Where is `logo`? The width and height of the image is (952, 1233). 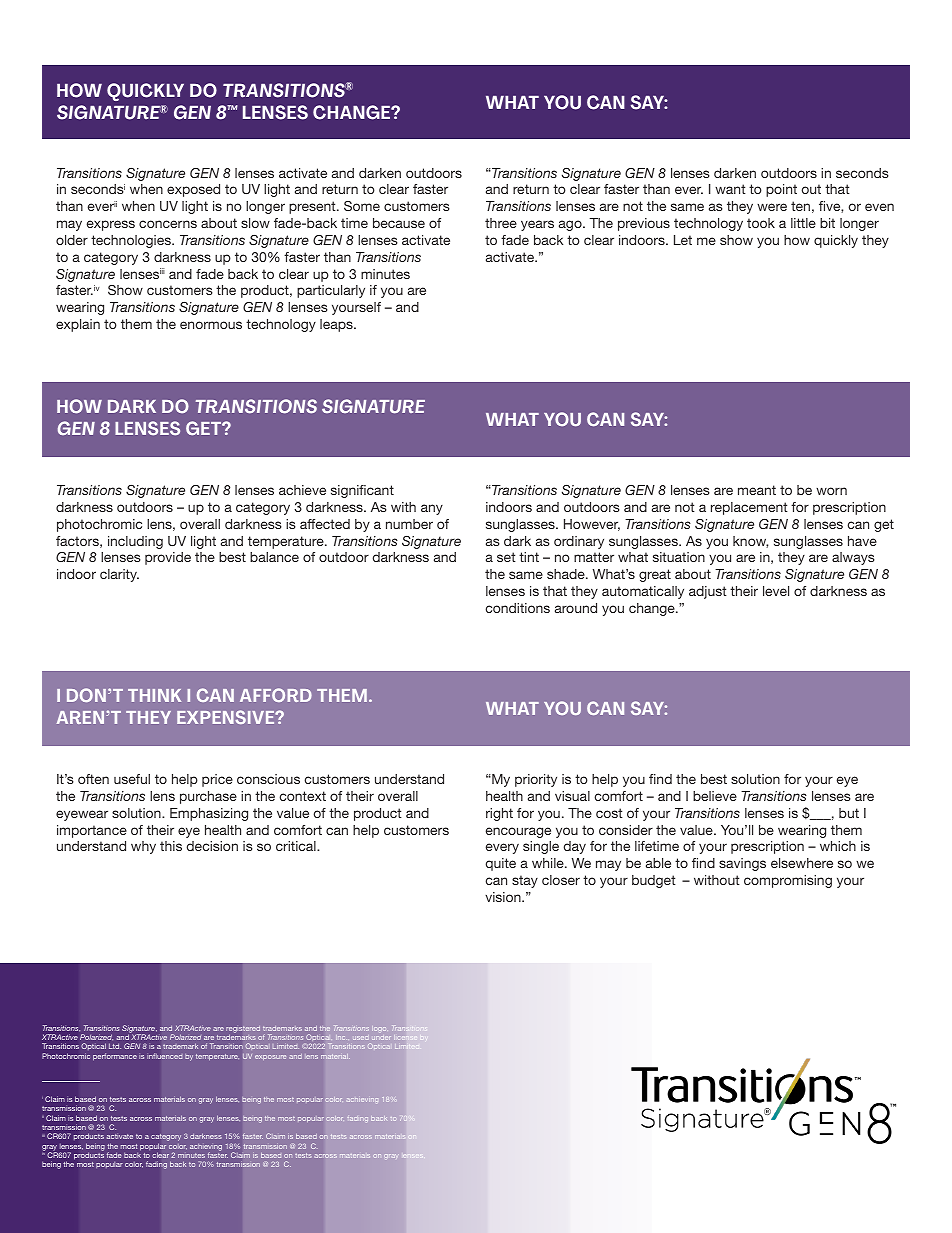
logo is located at coordinates (379, 1028).
